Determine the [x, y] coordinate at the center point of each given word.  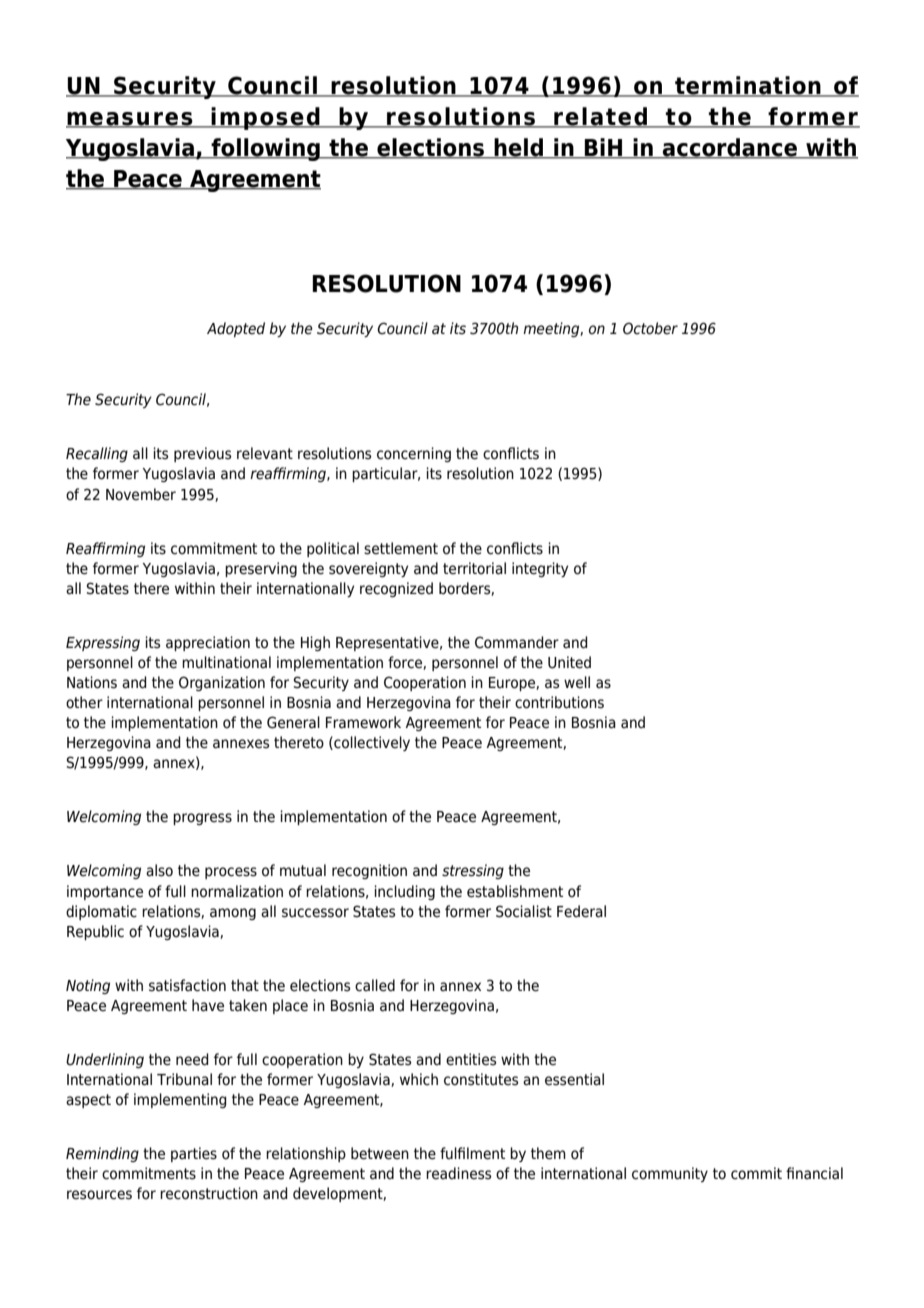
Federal [581, 911]
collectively [371, 743]
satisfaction [187, 985]
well [577, 682]
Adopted [236, 329]
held [518, 148]
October [650, 328]
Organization [222, 683]
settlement [401, 548]
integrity [540, 569]
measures [130, 120]
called [375, 985]
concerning [414, 454]
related [601, 117]
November [141, 494]
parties [194, 1154]
